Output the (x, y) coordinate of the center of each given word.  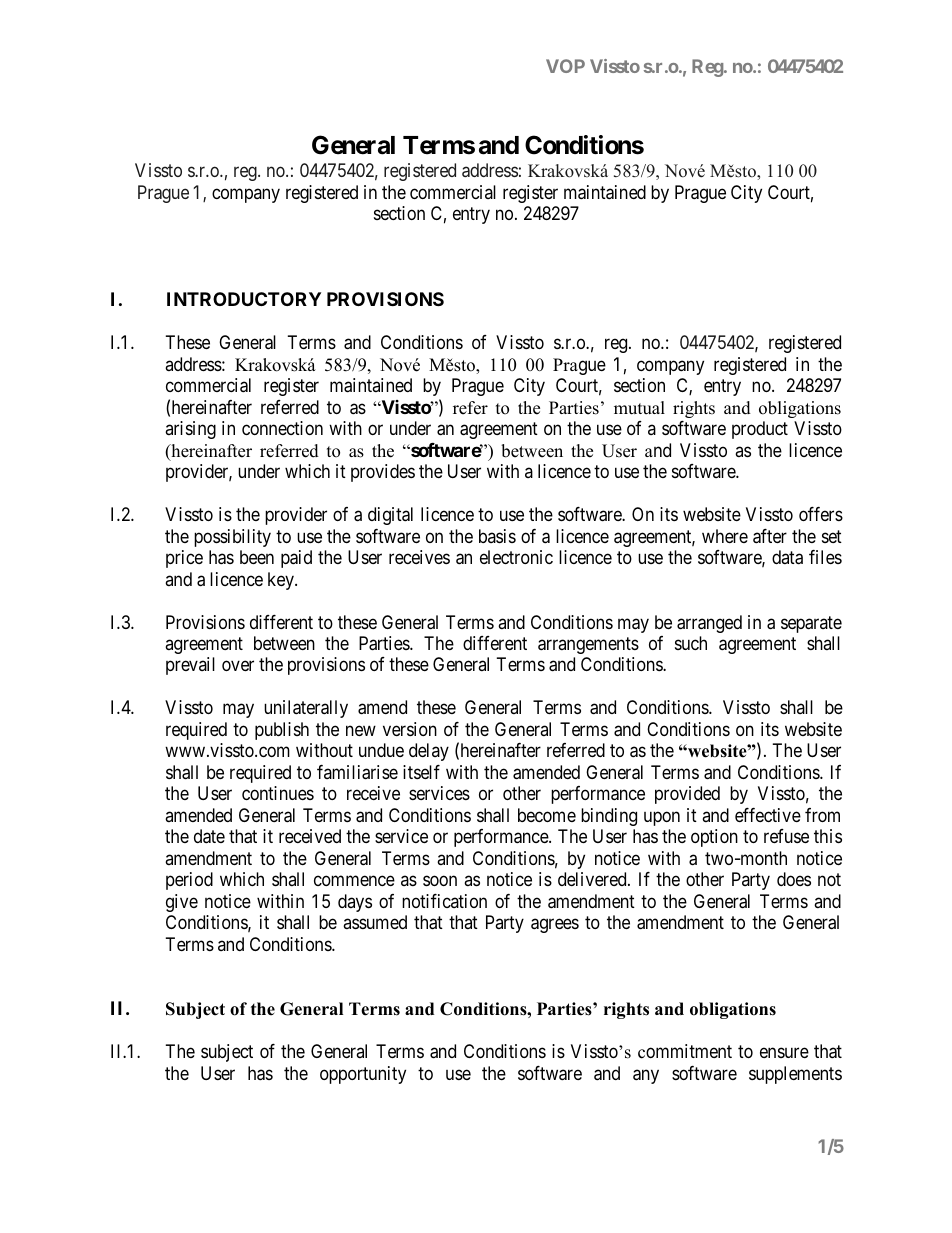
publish (282, 731)
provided (687, 795)
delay (429, 752)
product (760, 430)
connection (282, 428)
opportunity (363, 1075)
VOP (565, 66)
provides (383, 473)
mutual (639, 408)
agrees (555, 926)
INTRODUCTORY (244, 299)
